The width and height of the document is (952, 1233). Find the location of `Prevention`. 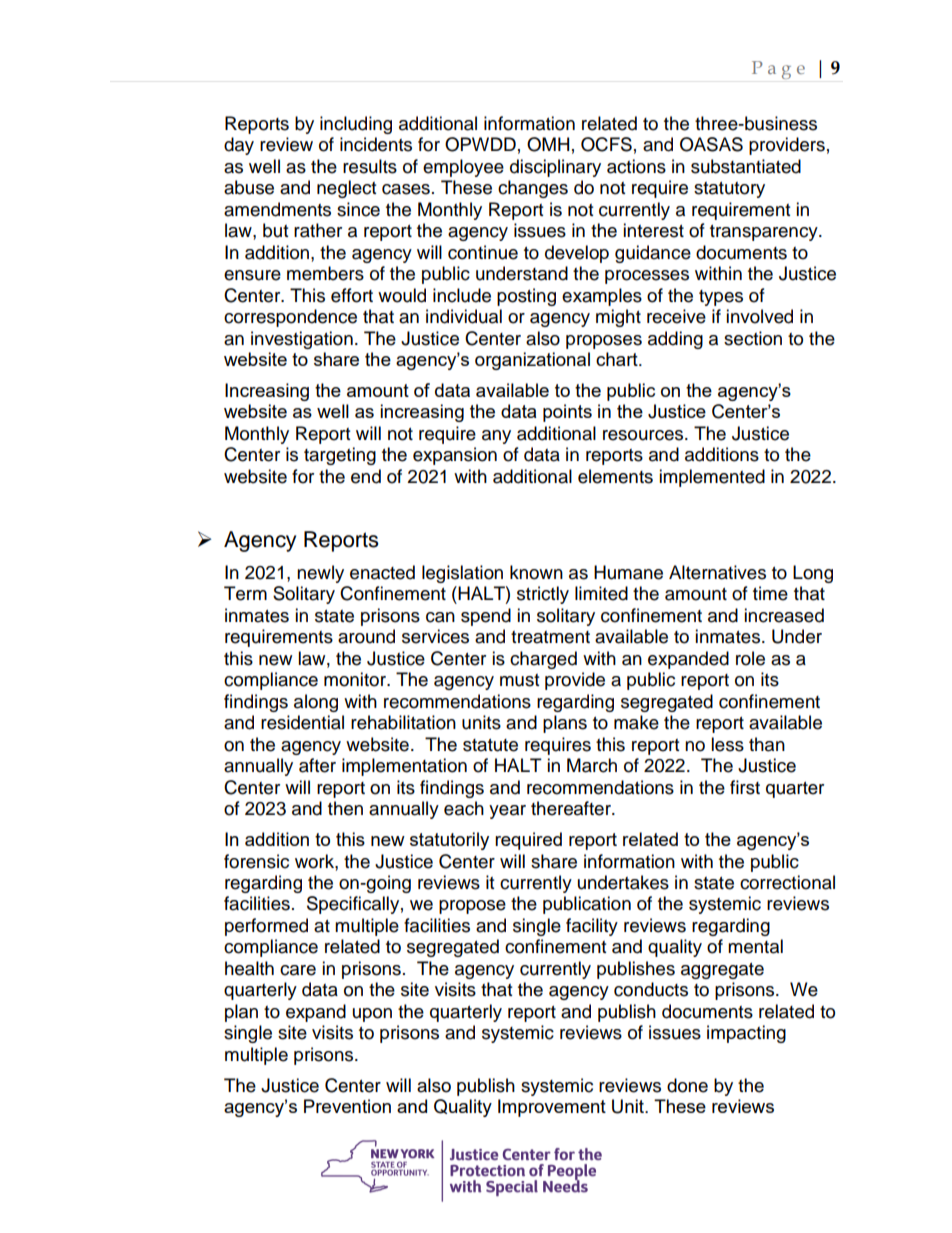

Prevention is located at coordinates (347, 1106).
